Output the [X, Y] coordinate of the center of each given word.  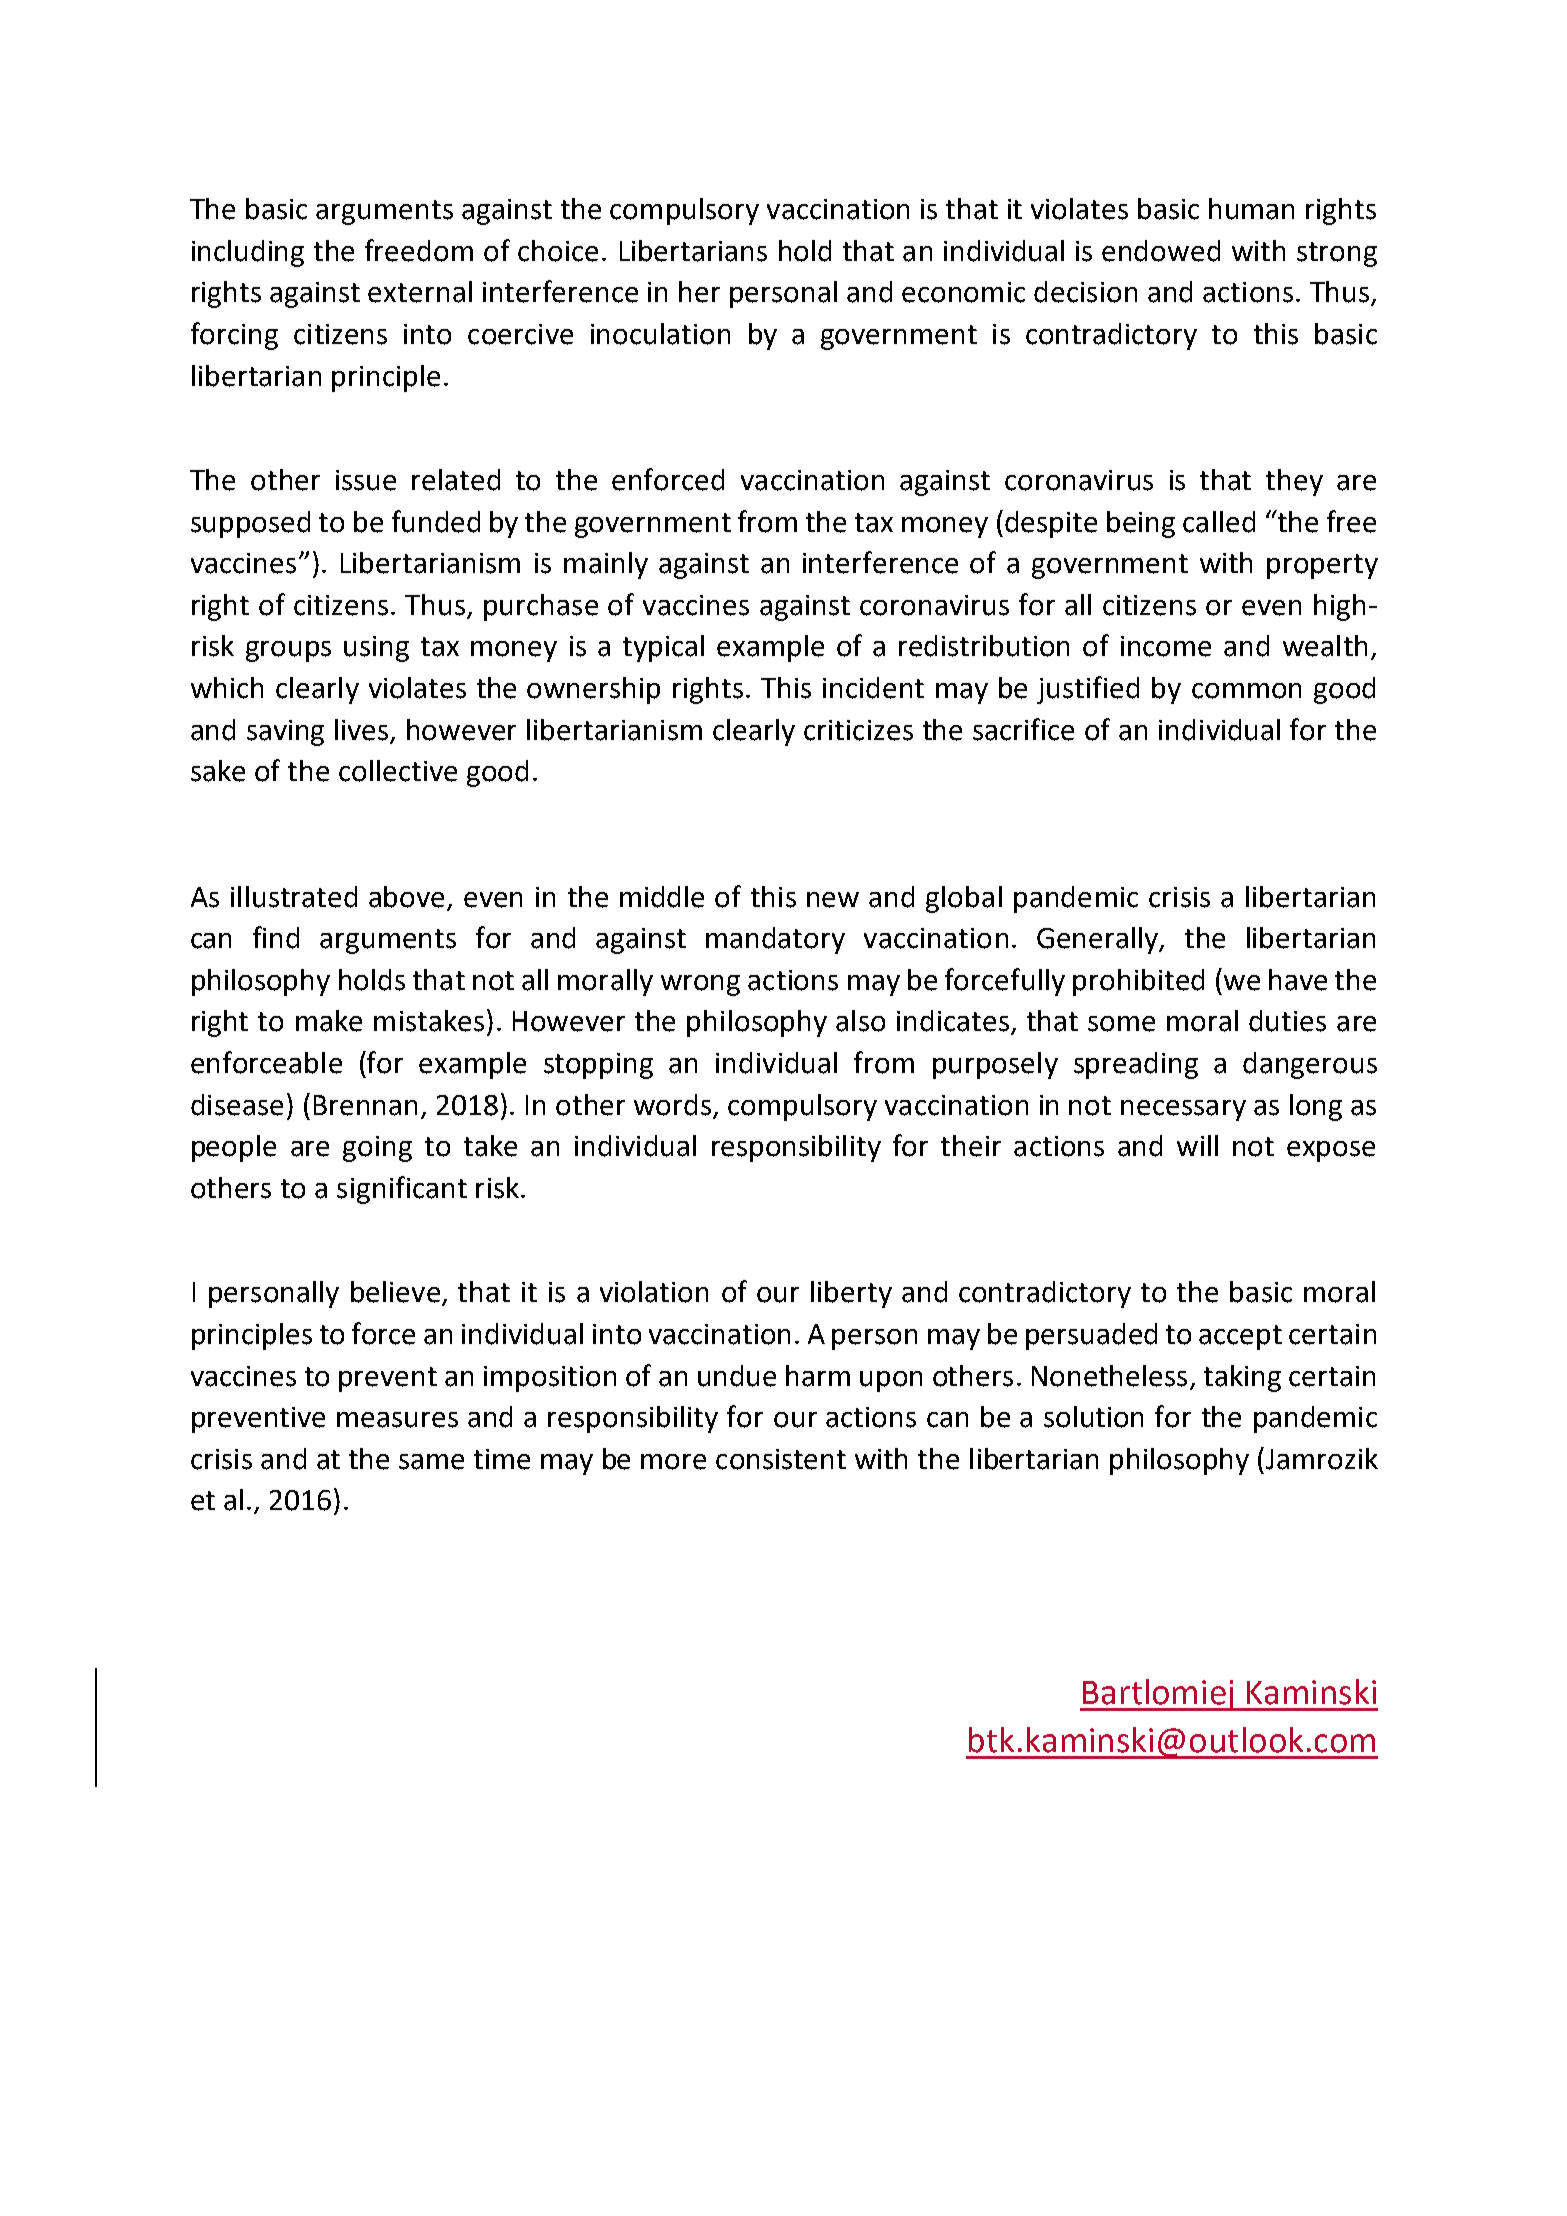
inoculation [660, 334]
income [1166, 646]
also [860, 1021]
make [329, 1021]
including [248, 253]
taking [1242, 1378]
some [1121, 1024]
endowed [1161, 251]
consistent [781, 1459]
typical [663, 648]
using [376, 649]
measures [397, 1420]
